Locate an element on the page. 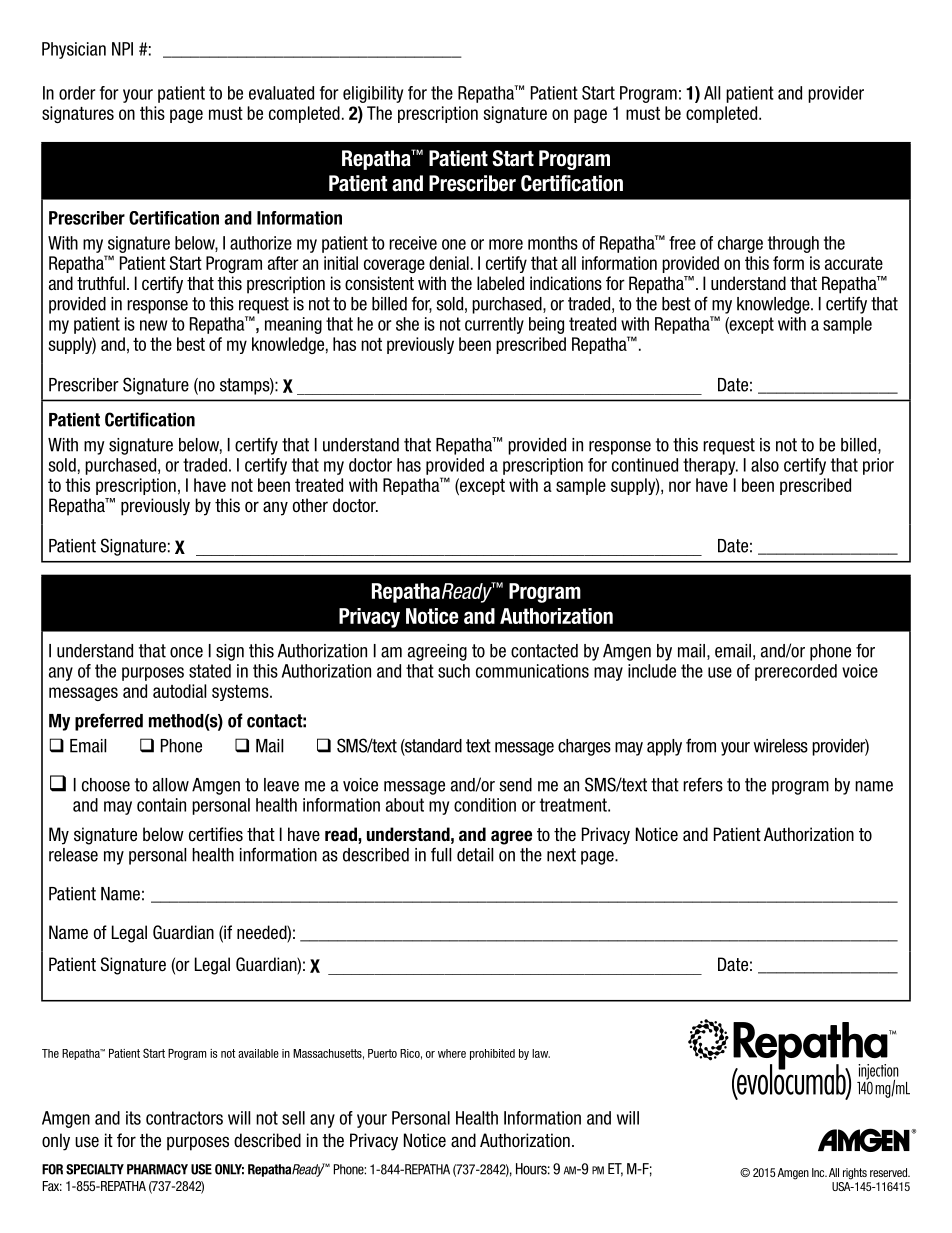  eligibility is located at coordinates (373, 94).
